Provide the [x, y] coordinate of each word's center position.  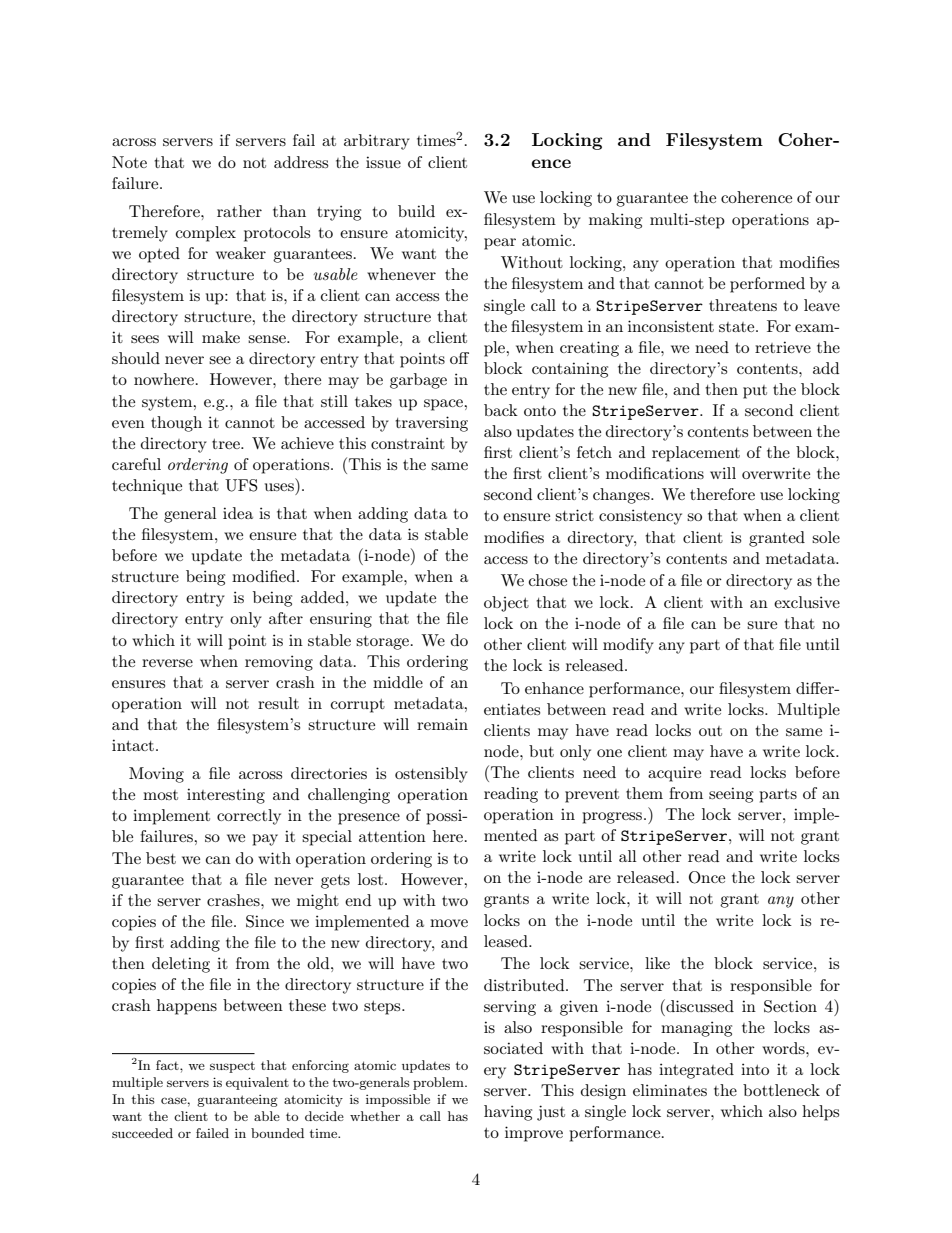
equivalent [257, 1083]
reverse [167, 663]
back [501, 410]
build [416, 211]
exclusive [807, 602]
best [161, 858]
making [615, 221]
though [176, 424]
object [506, 604]
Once [707, 877]
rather [239, 211]
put [755, 392]
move [449, 923]
